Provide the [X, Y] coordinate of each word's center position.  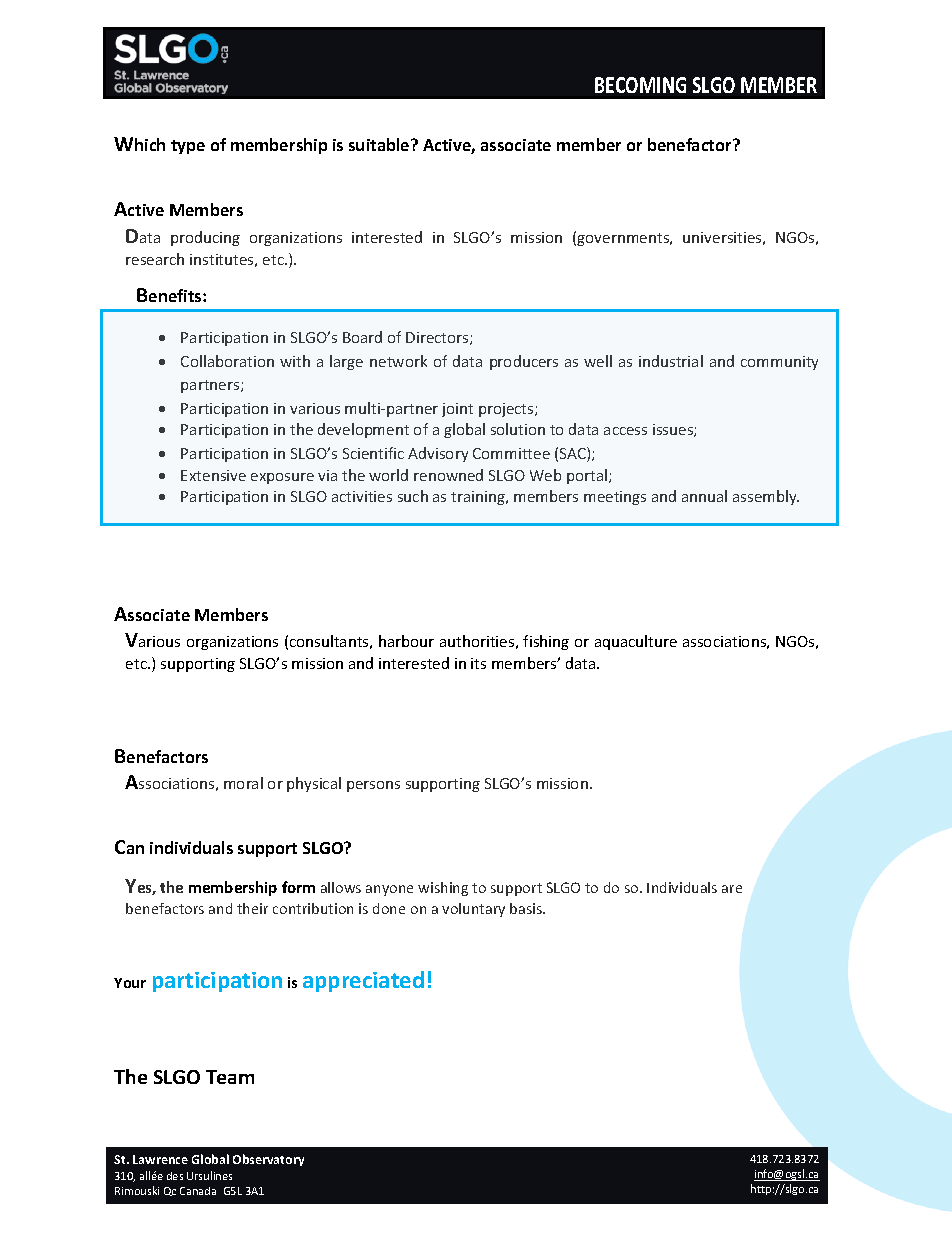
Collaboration [227, 361]
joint [457, 410]
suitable [380, 144]
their [252, 908]
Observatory [268, 1160]
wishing [443, 889]
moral [243, 783]
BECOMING [640, 85]
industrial [671, 361]
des [175, 1176]
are [732, 889]
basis [527, 908]
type [188, 147]
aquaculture [636, 642]
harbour [406, 641]
